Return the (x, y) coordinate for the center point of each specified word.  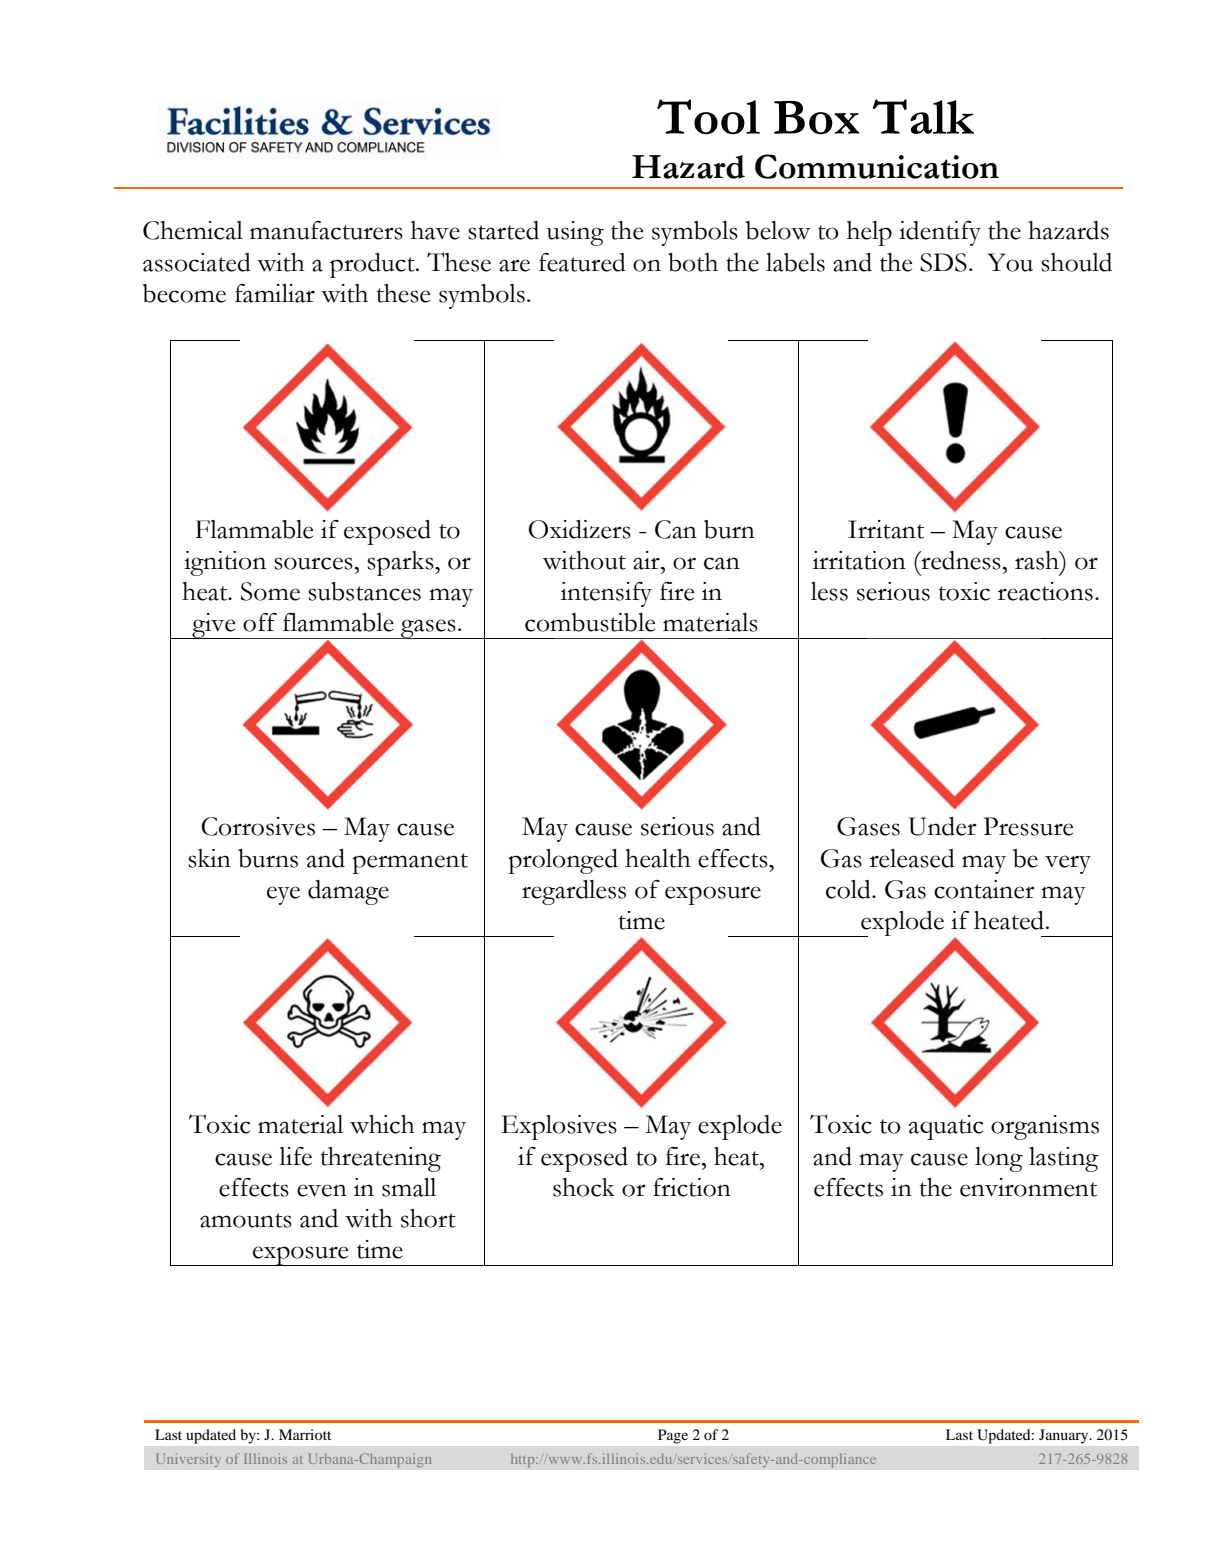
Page (673, 1436)
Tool (708, 116)
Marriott (305, 1434)
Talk (923, 116)
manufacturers (326, 230)
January (1065, 1436)
